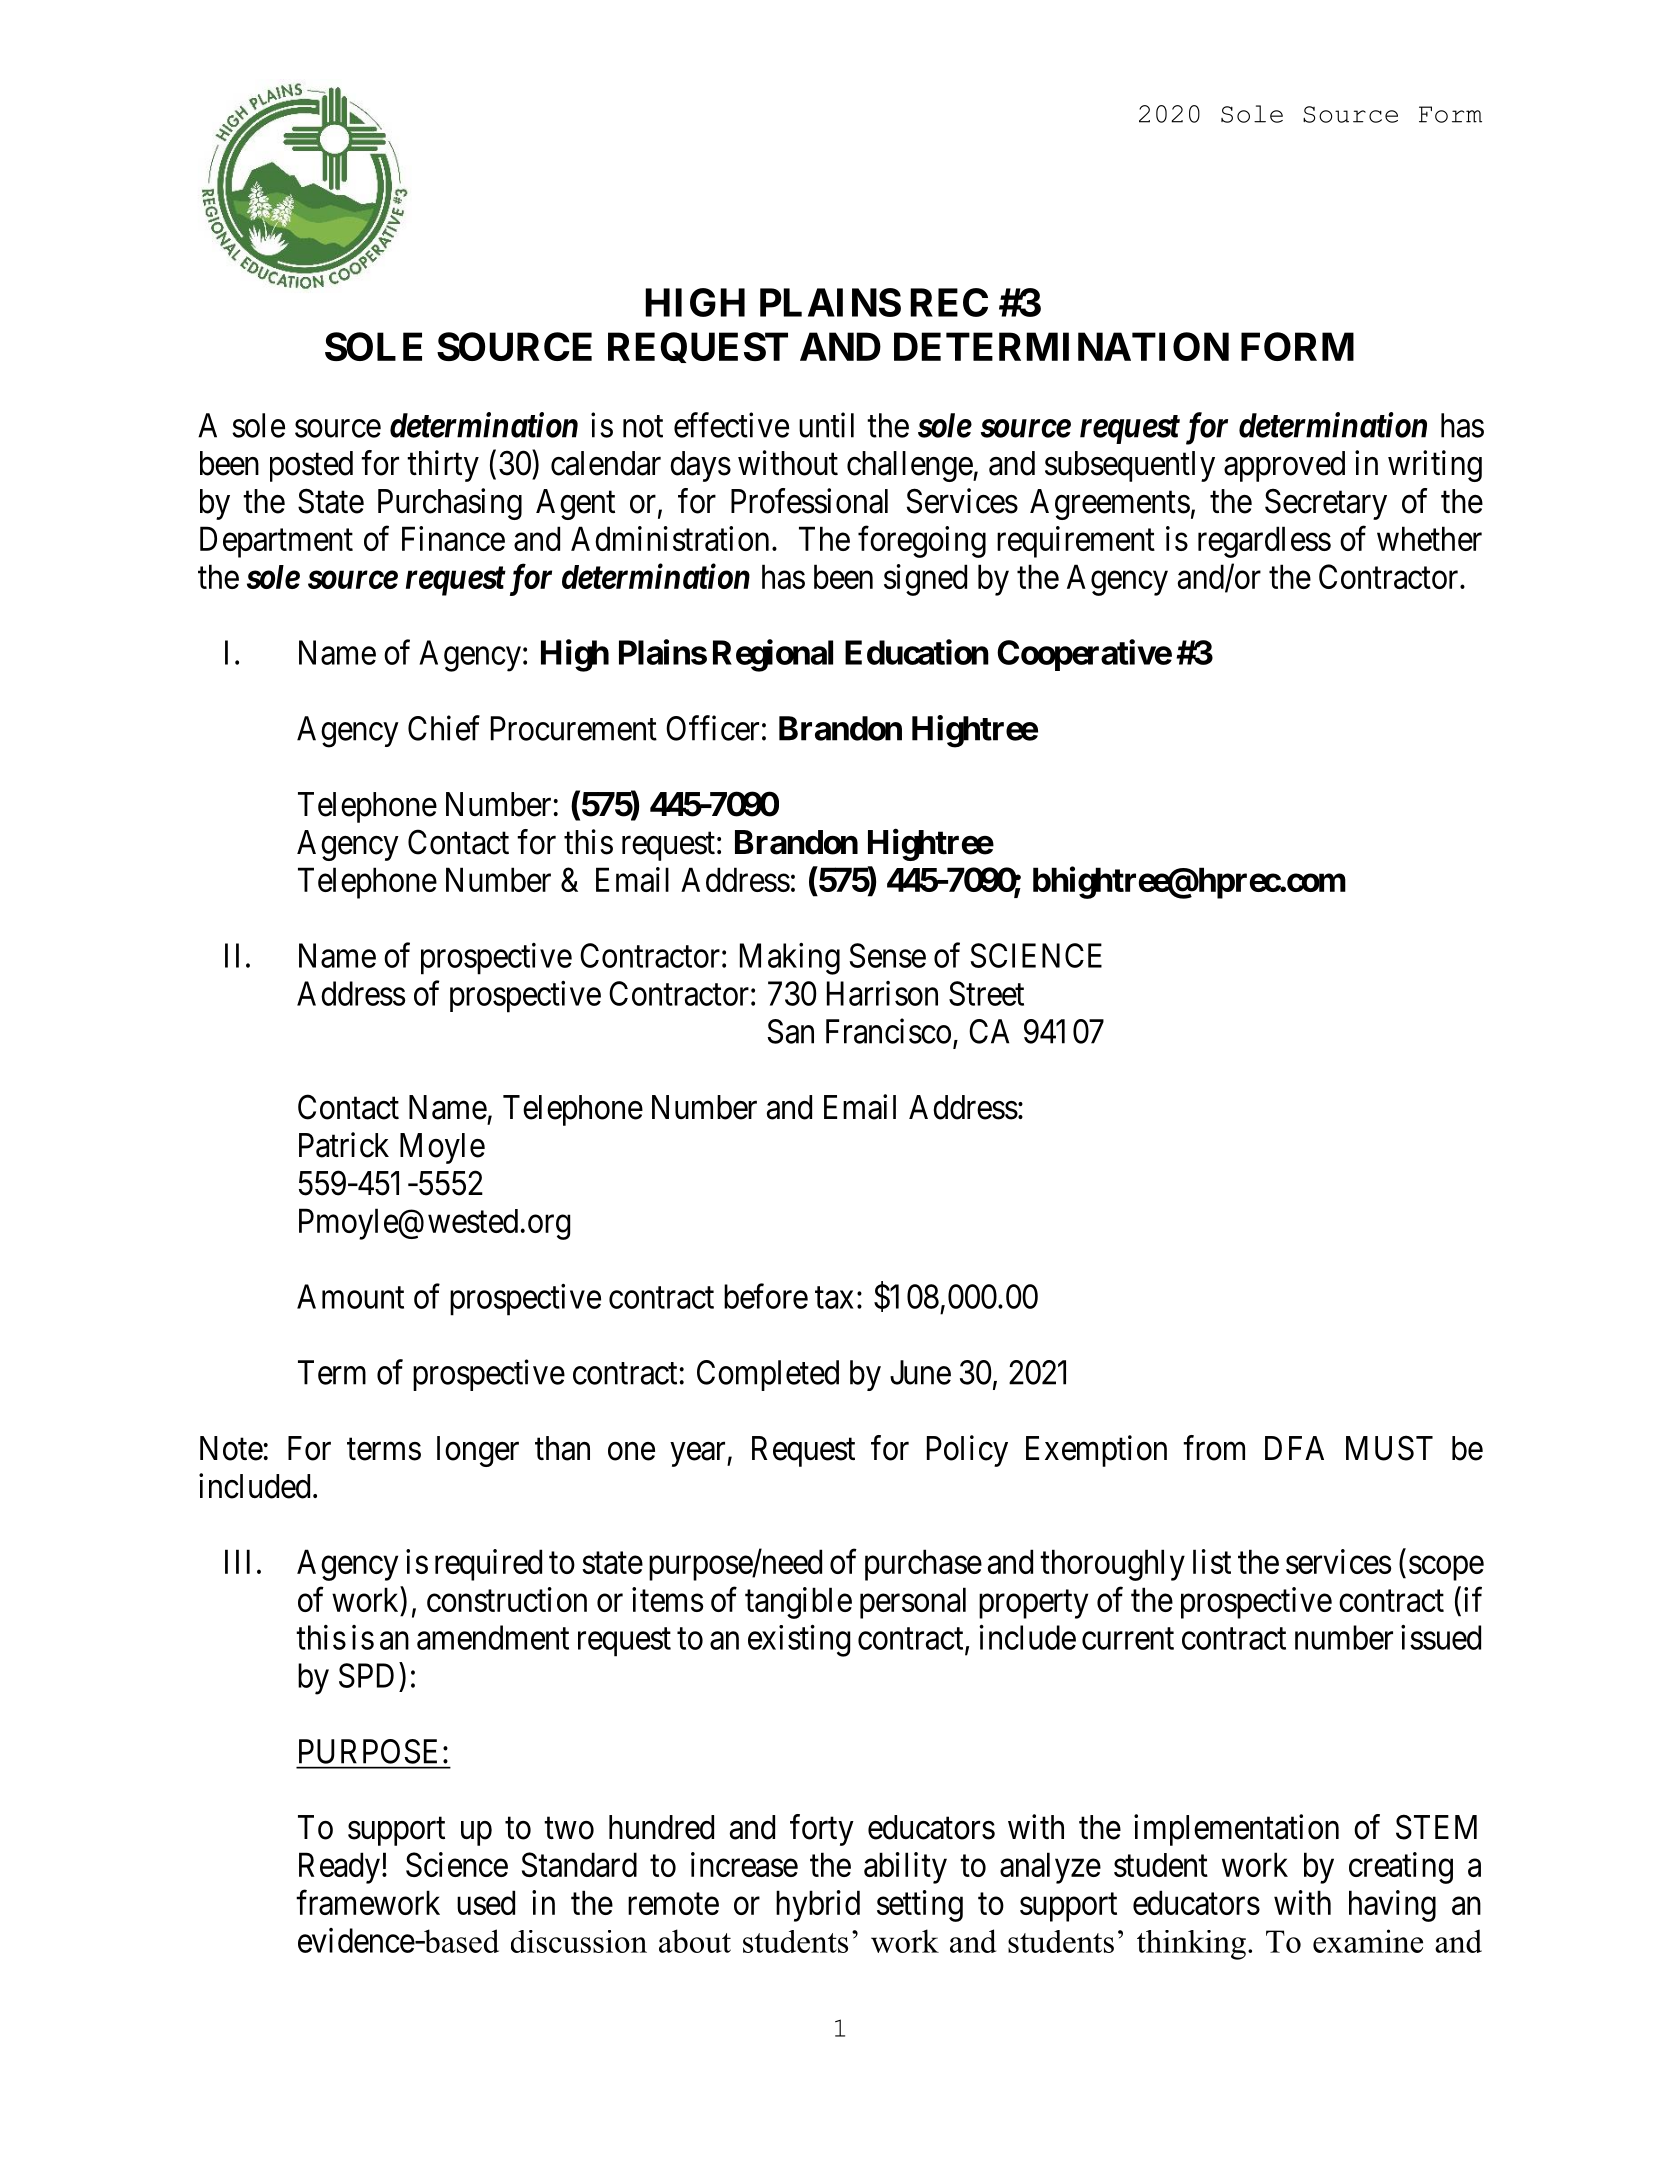  I want to click on Making, so click(790, 959).
